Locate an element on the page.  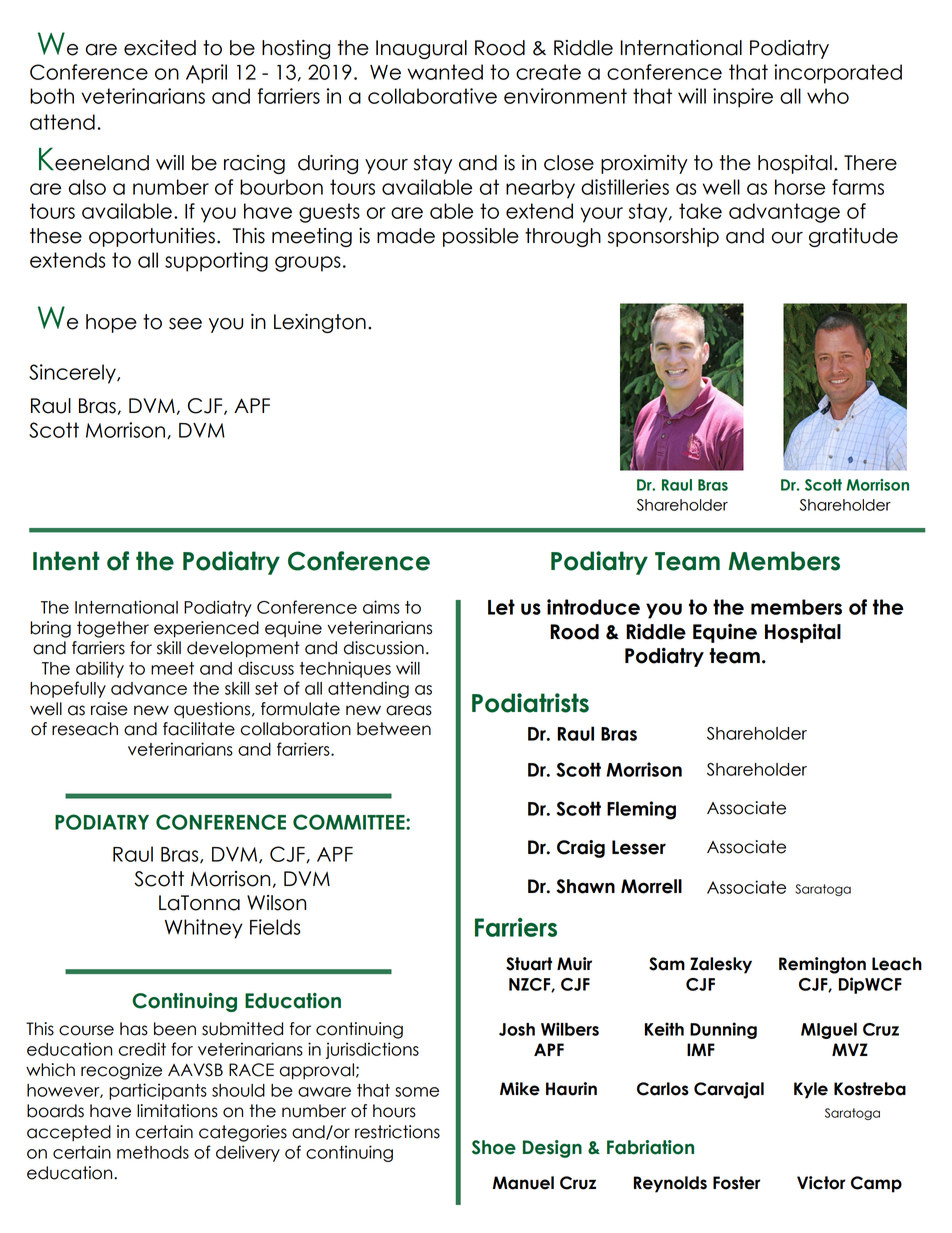
Shoe is located at coordinates (494, 1147).
